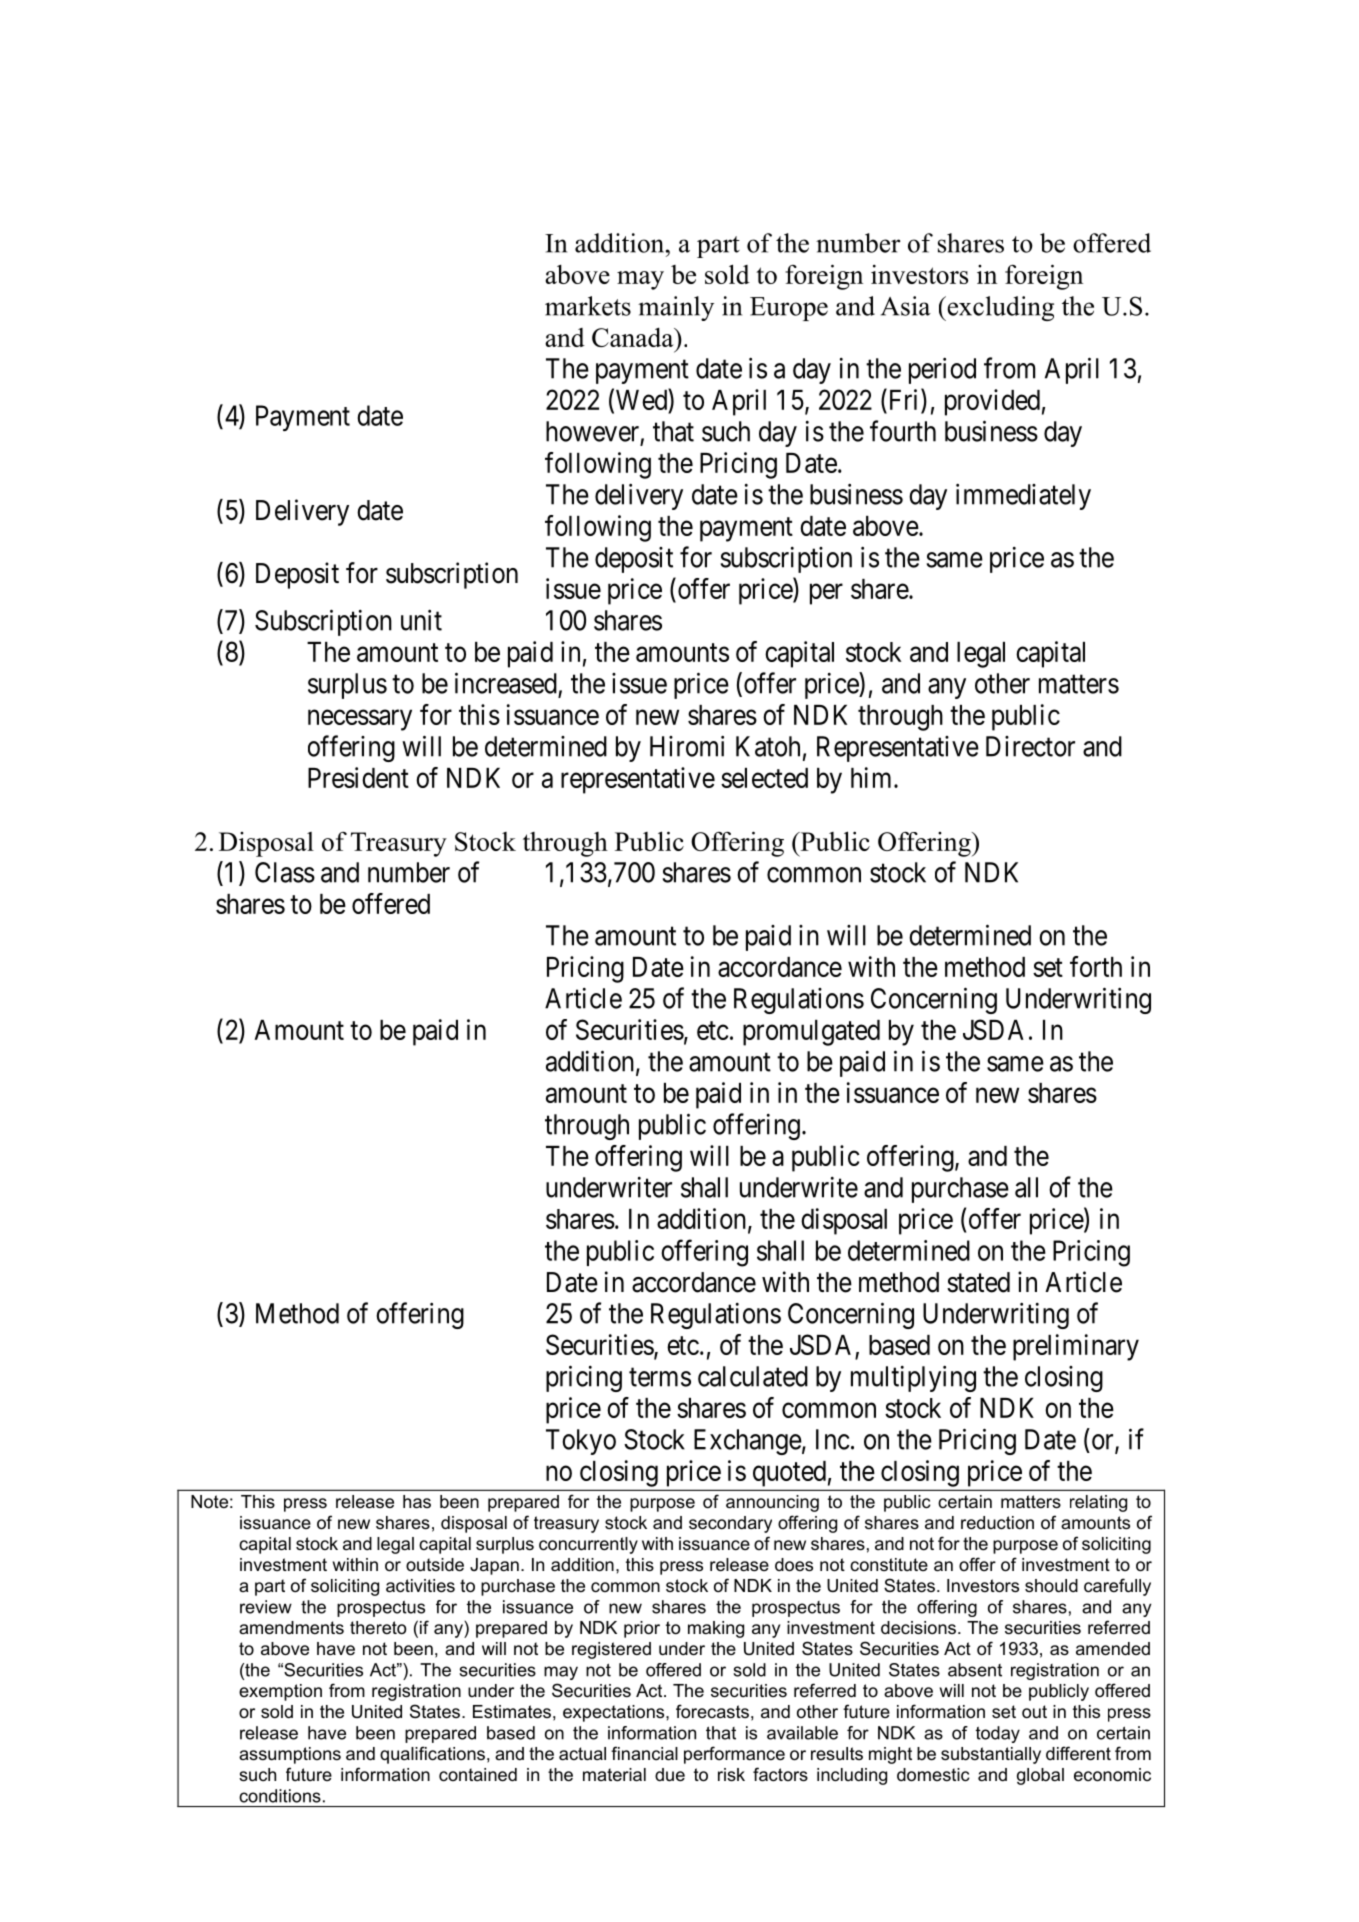  What do you see at coordinates (687, 746) in the screenshot?
I see `Hiromi` at bounding box center [687, 746].
